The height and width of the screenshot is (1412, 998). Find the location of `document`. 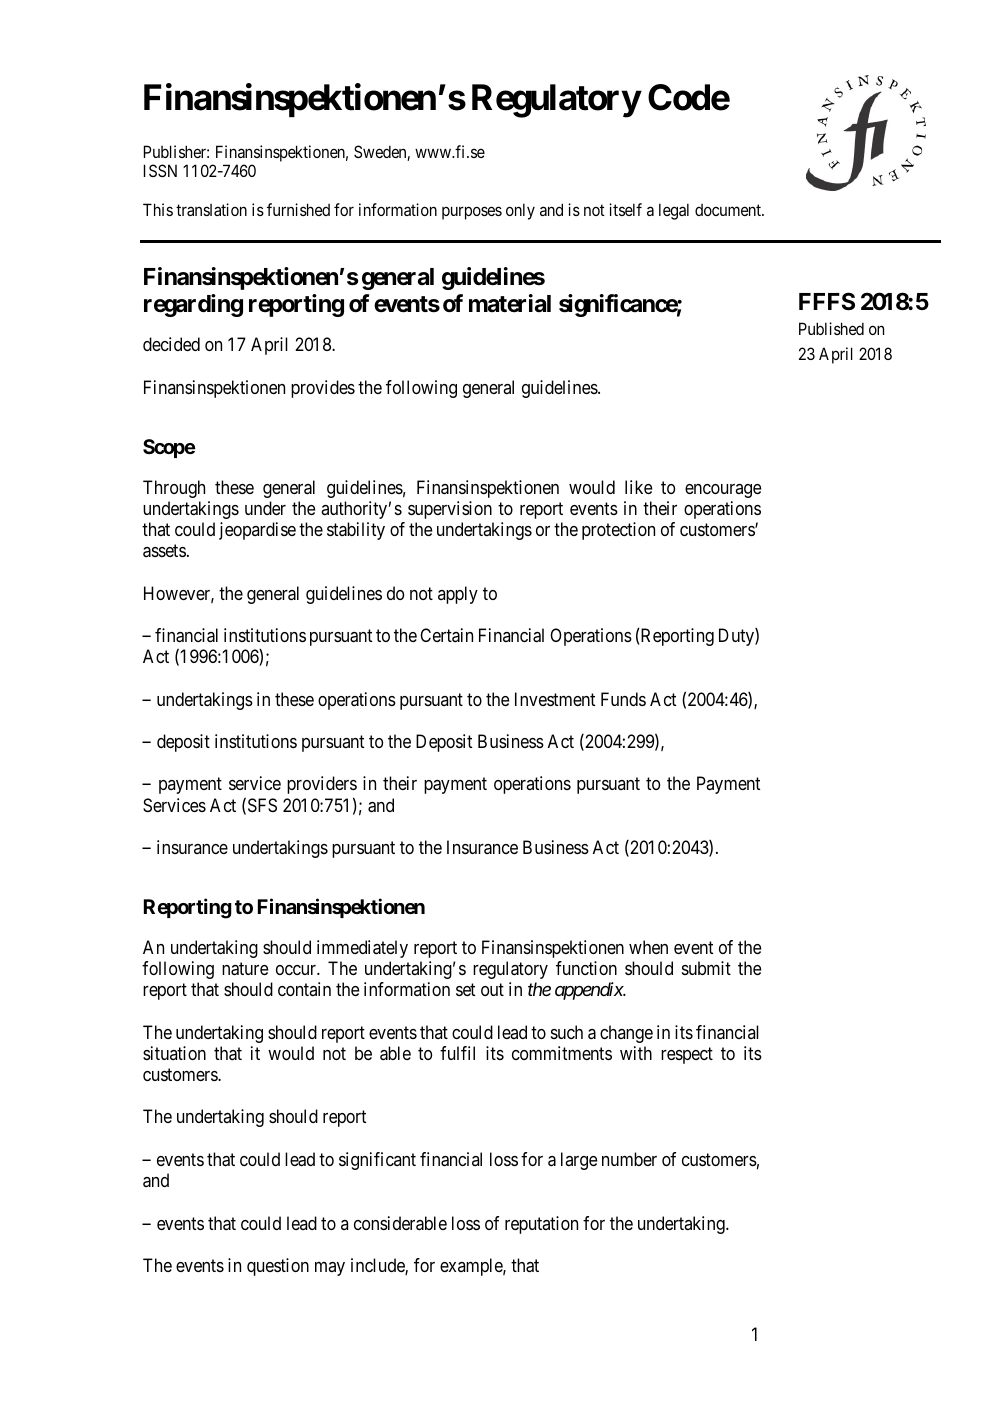

document is located at coordinates (729, 210).
